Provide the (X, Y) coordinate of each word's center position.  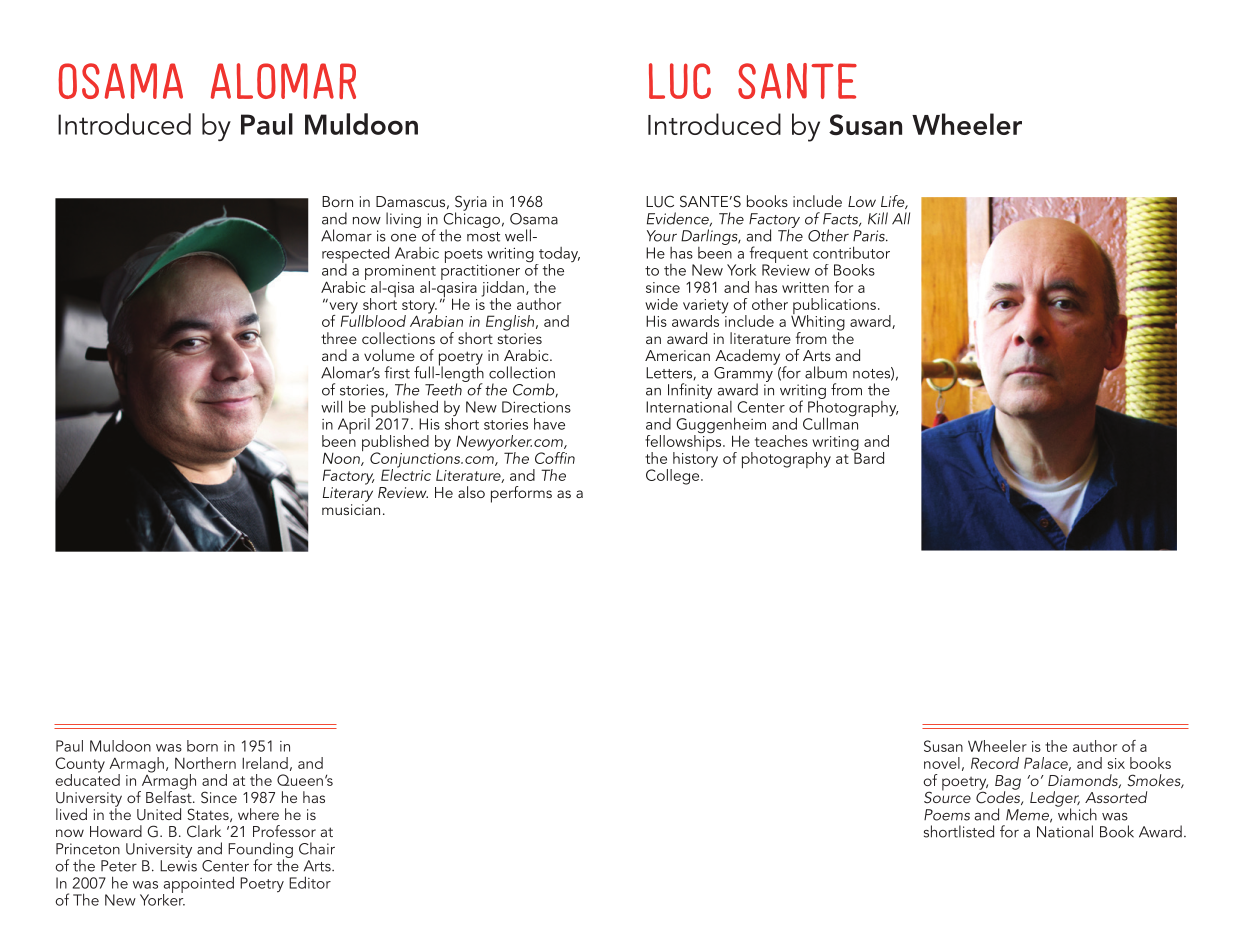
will (331, 406)
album (826, 372)
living (403, 220)
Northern (205, 763)
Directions (536, 407)
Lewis (178, 866)
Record (995, 763)
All (901, 218)
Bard (868, 457)
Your (662, 236)
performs (521, 494)
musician (351, 509)
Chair (317, 848)
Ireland (265, 763)
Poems (947, 815)
